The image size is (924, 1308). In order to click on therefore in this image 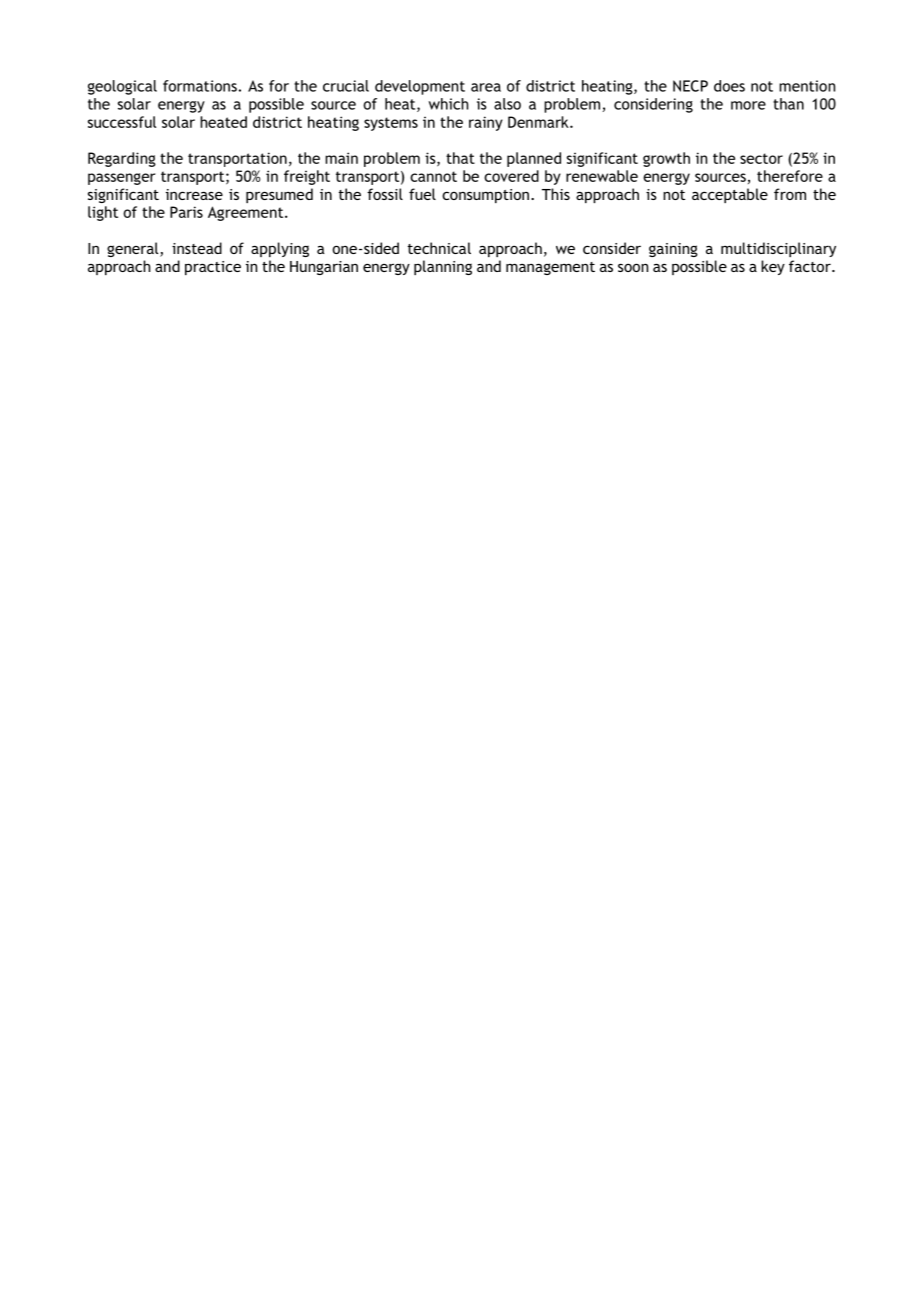, I will do `click(790, 176)`.
